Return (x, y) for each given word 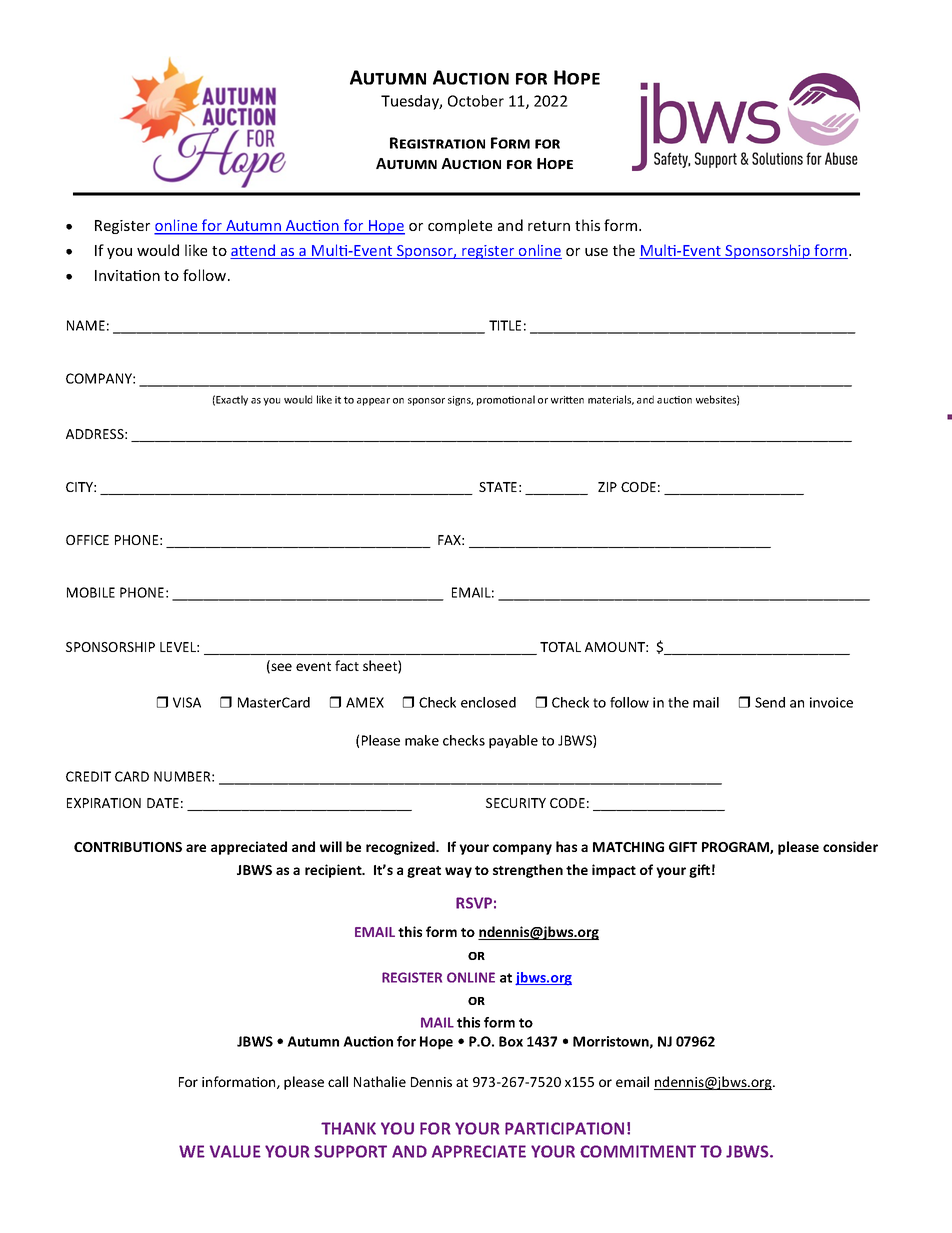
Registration (437, 143)
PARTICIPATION (564, 1128)
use (596, 252)
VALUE (235, 1151)
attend (254, 251)
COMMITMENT (638, 1151)
